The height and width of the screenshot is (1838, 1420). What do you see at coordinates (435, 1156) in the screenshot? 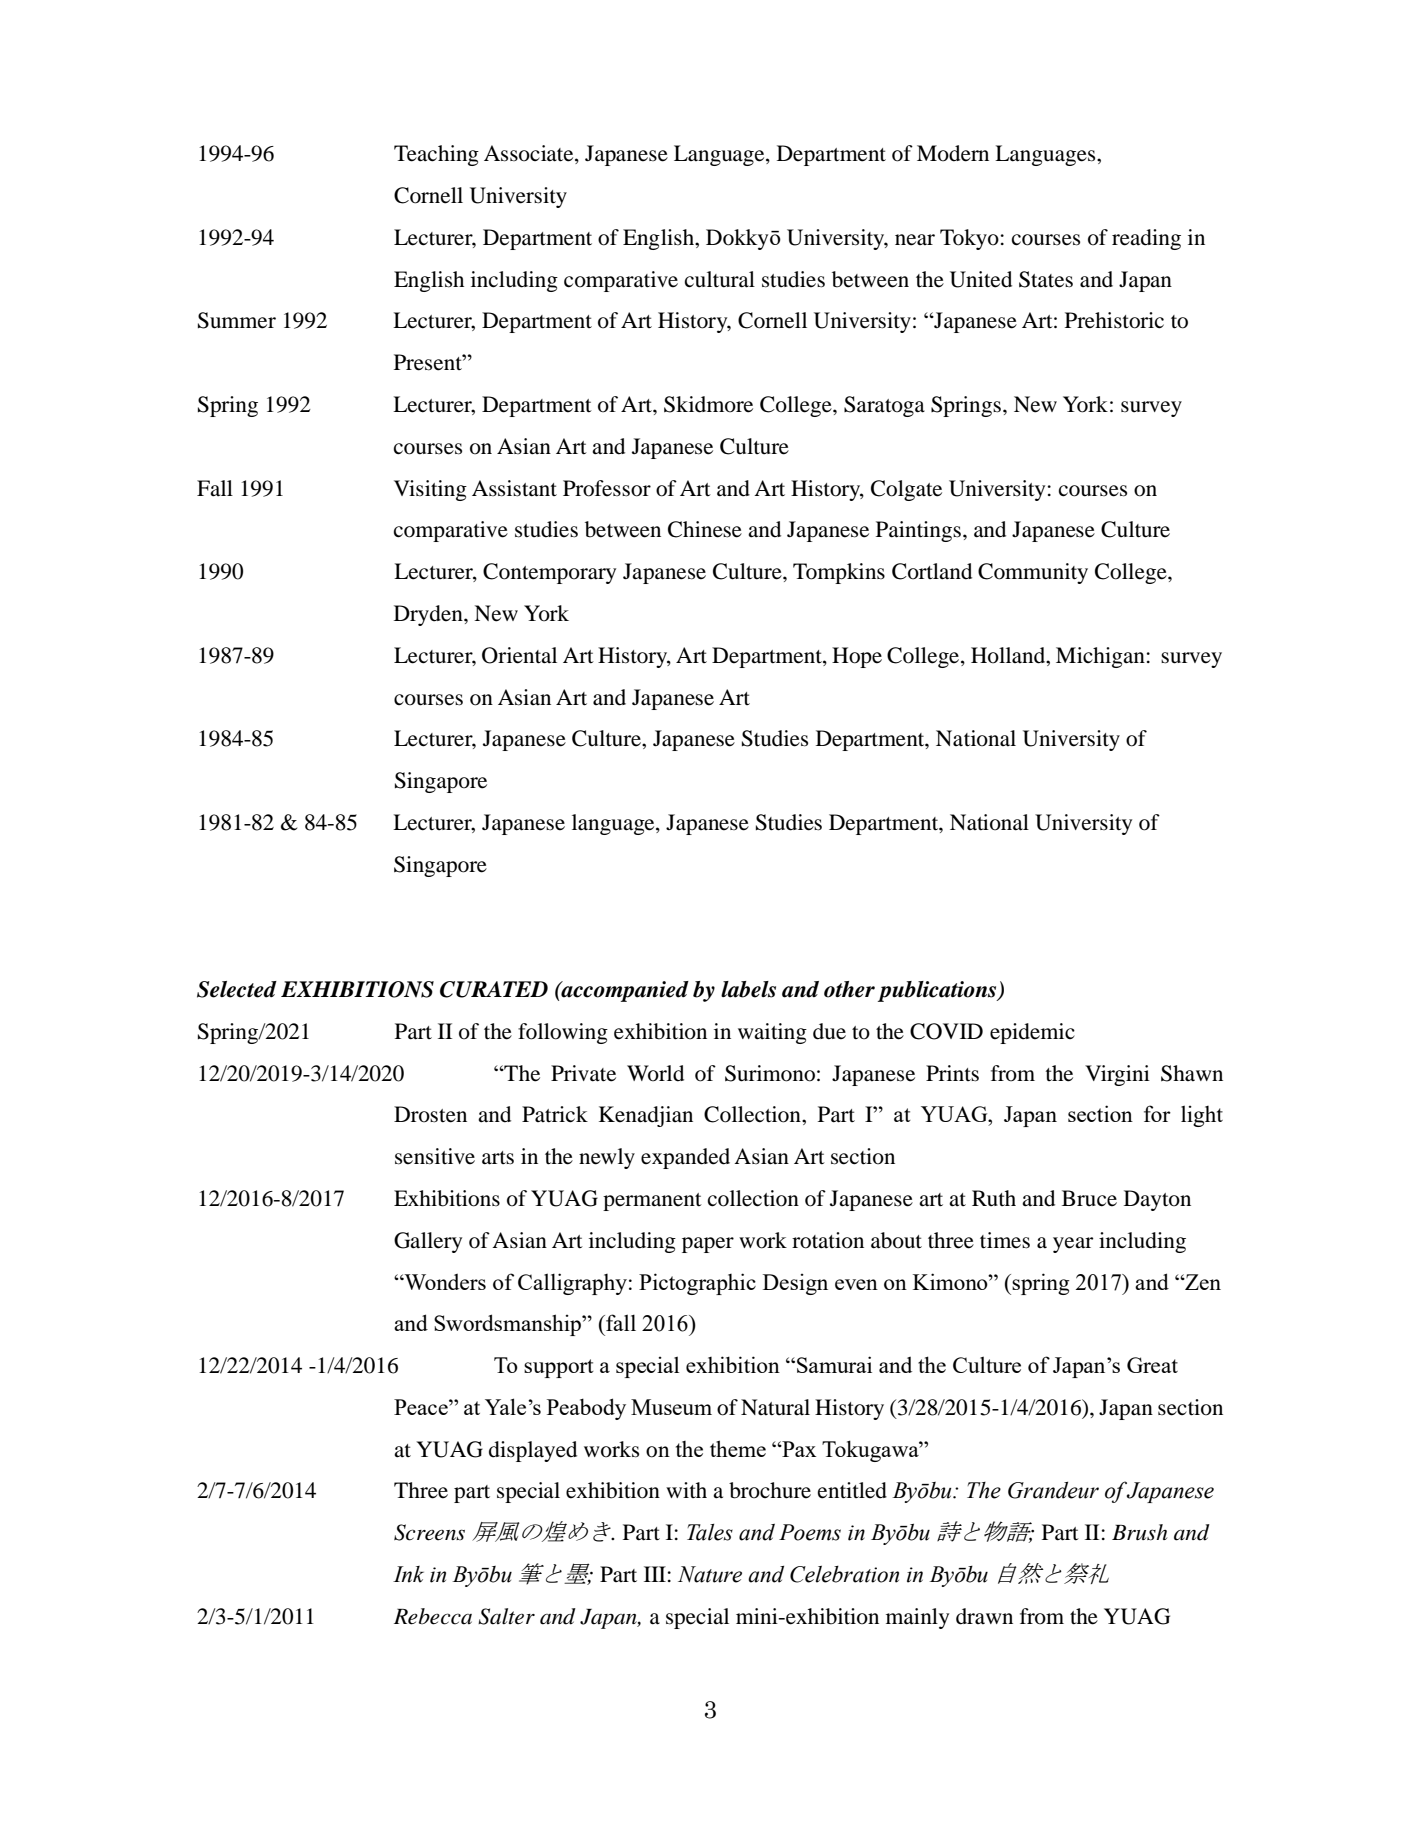
I see `sensitive` at bounding box center [435, 1156].
